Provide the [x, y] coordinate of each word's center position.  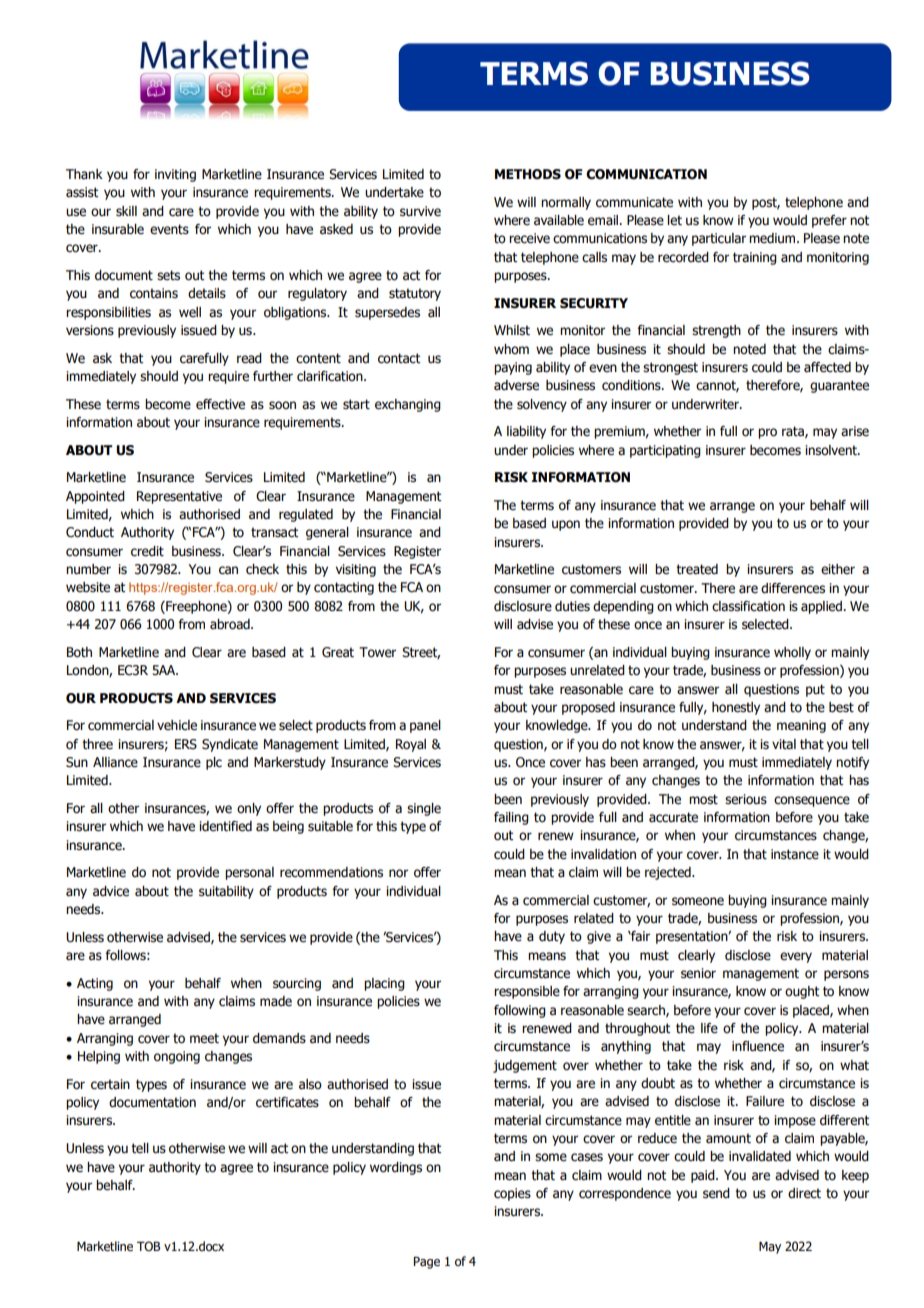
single [424, 809]
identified [225, 826]
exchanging [408, 405]
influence [758, 1046]
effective [220, 404]
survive [420, 211]
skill [126, 211]
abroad [231, 624]
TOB [148, 1246]
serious [746, 799]
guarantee [839, 386]
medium [773, 238]
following [520, 1011]
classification [748, 606]
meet [204, 1038]
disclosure [523, 606]
